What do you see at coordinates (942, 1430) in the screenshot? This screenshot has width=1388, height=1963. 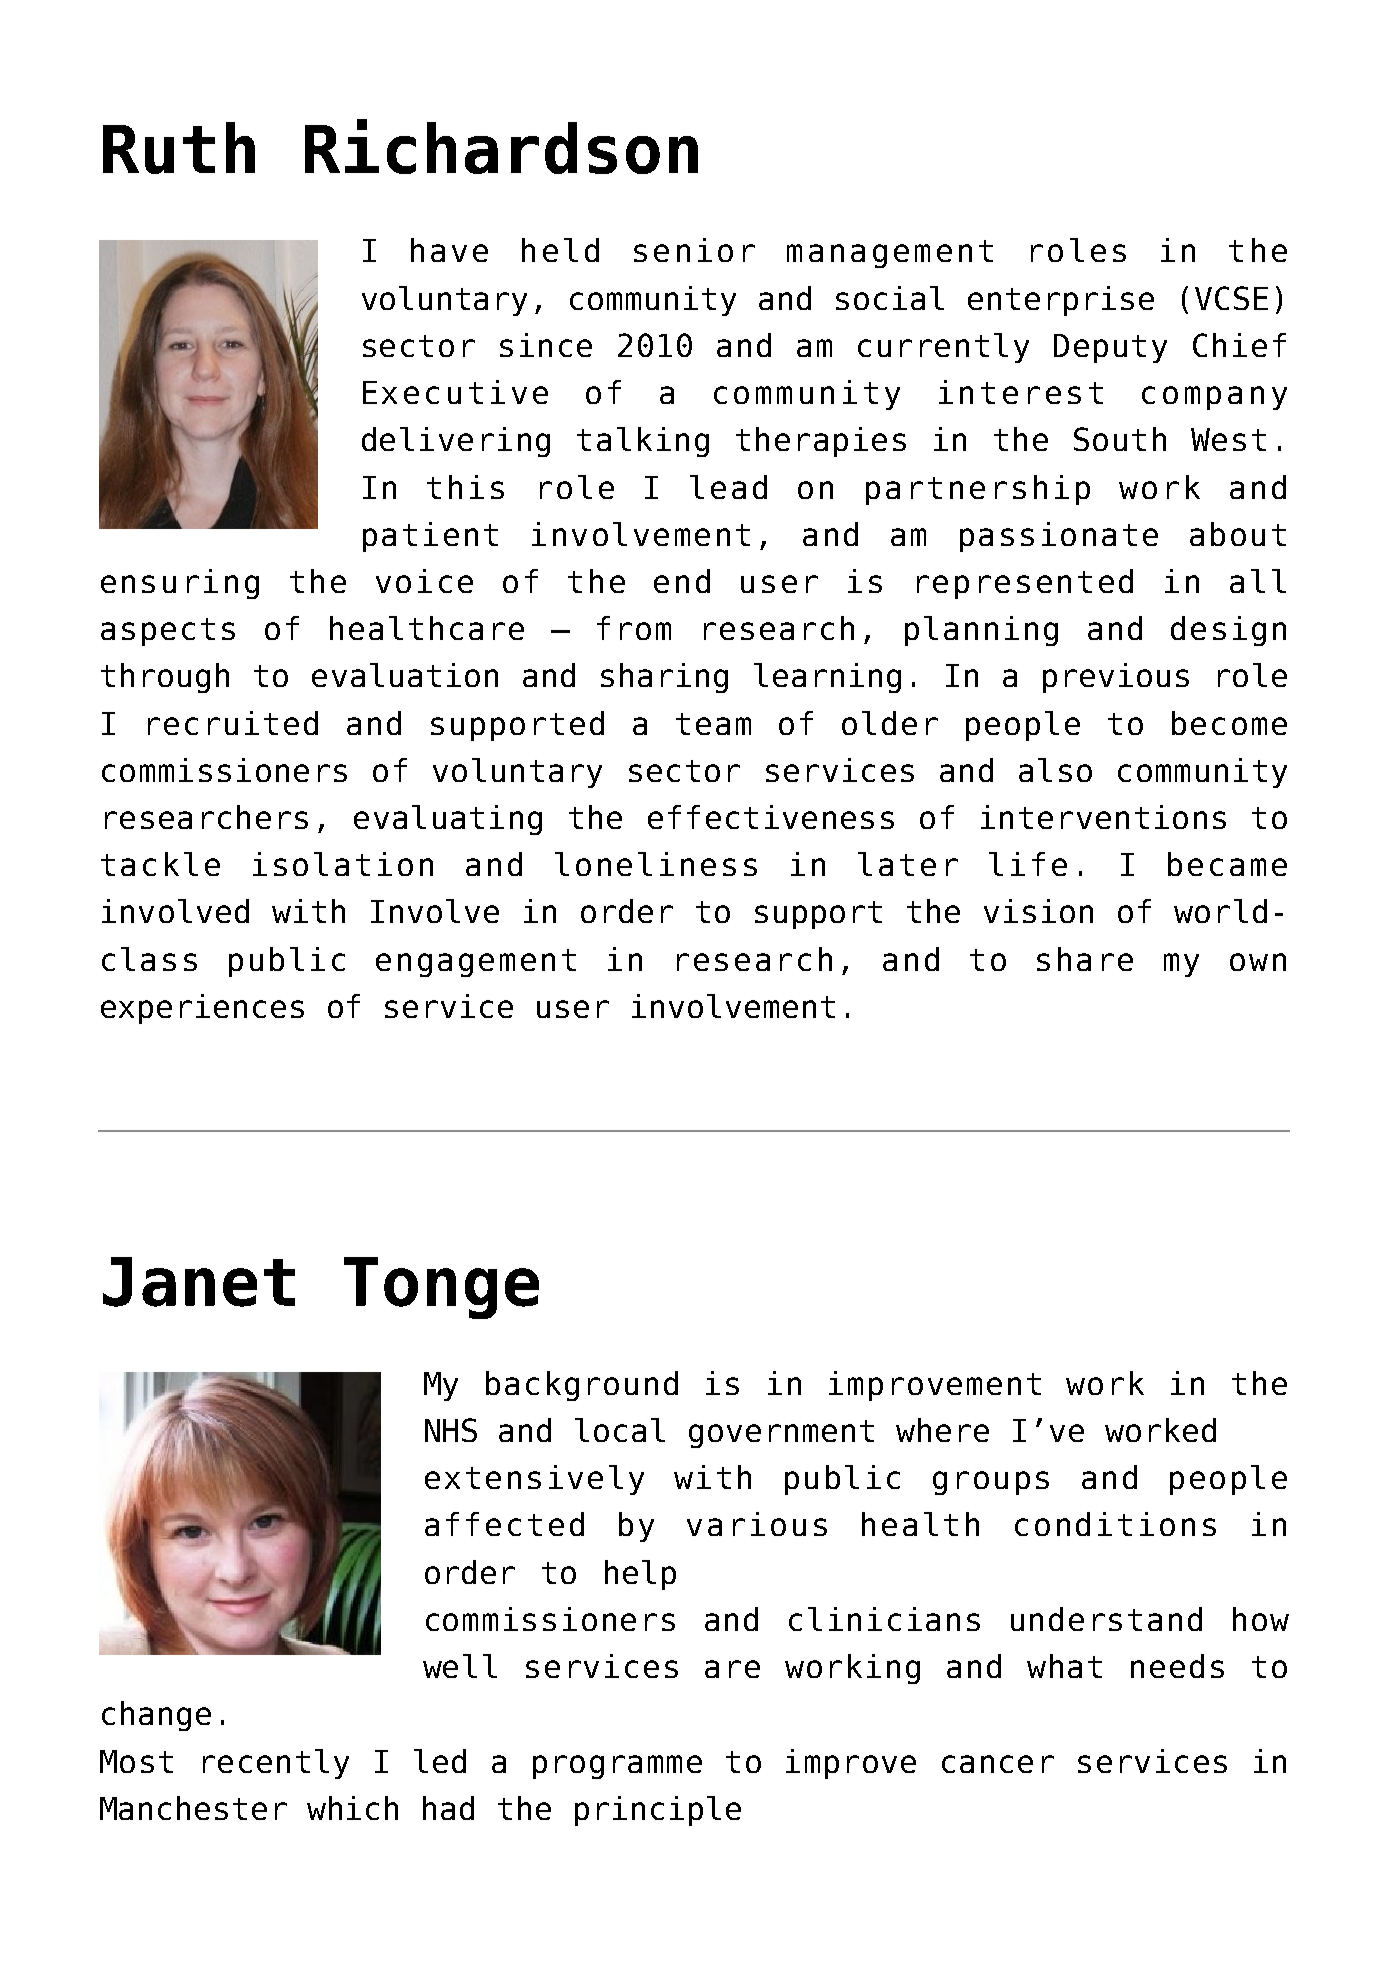 I see `where` at bounding box center [942, 1430].
